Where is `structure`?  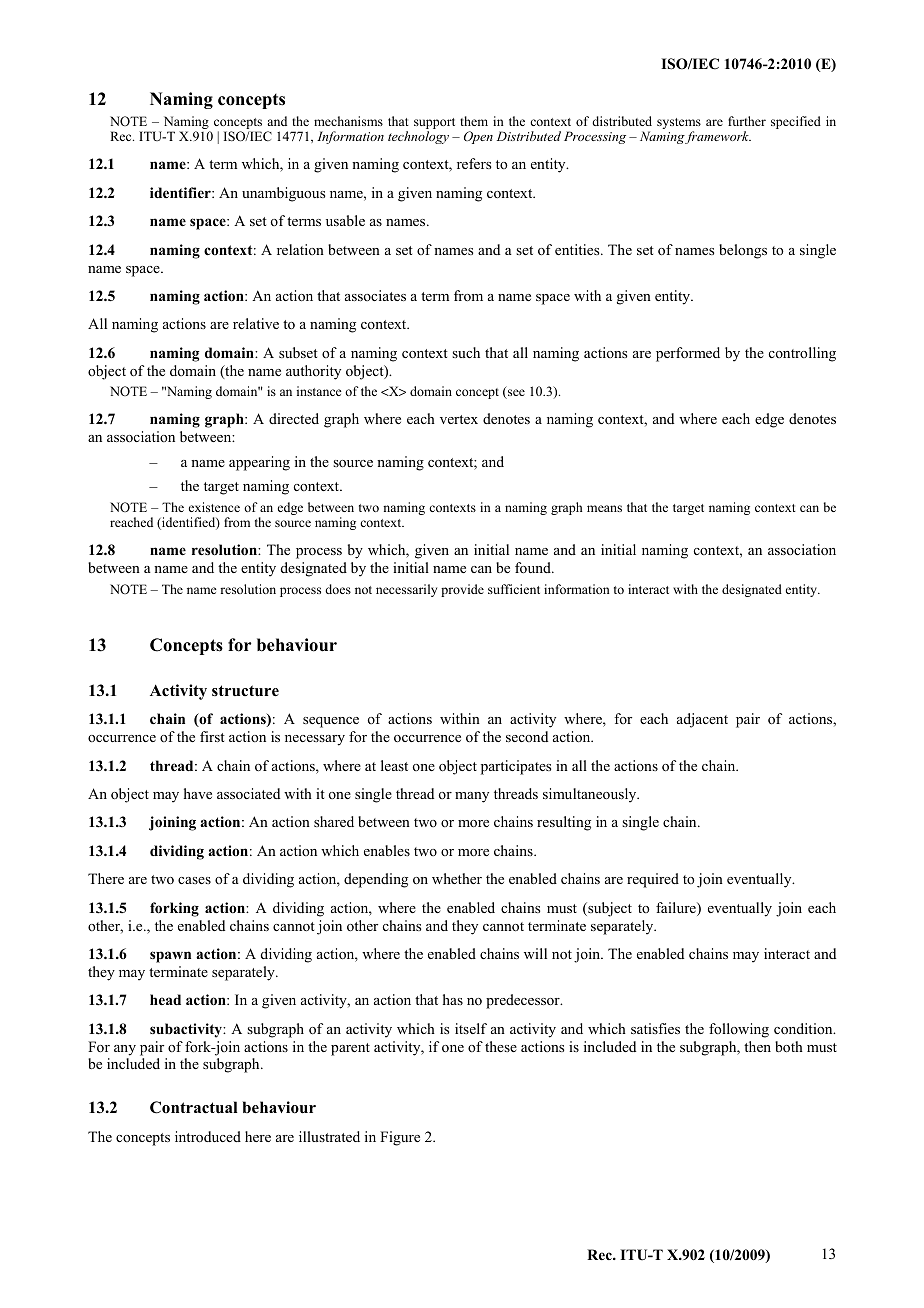 structure is located at coordinates (245, 691).
